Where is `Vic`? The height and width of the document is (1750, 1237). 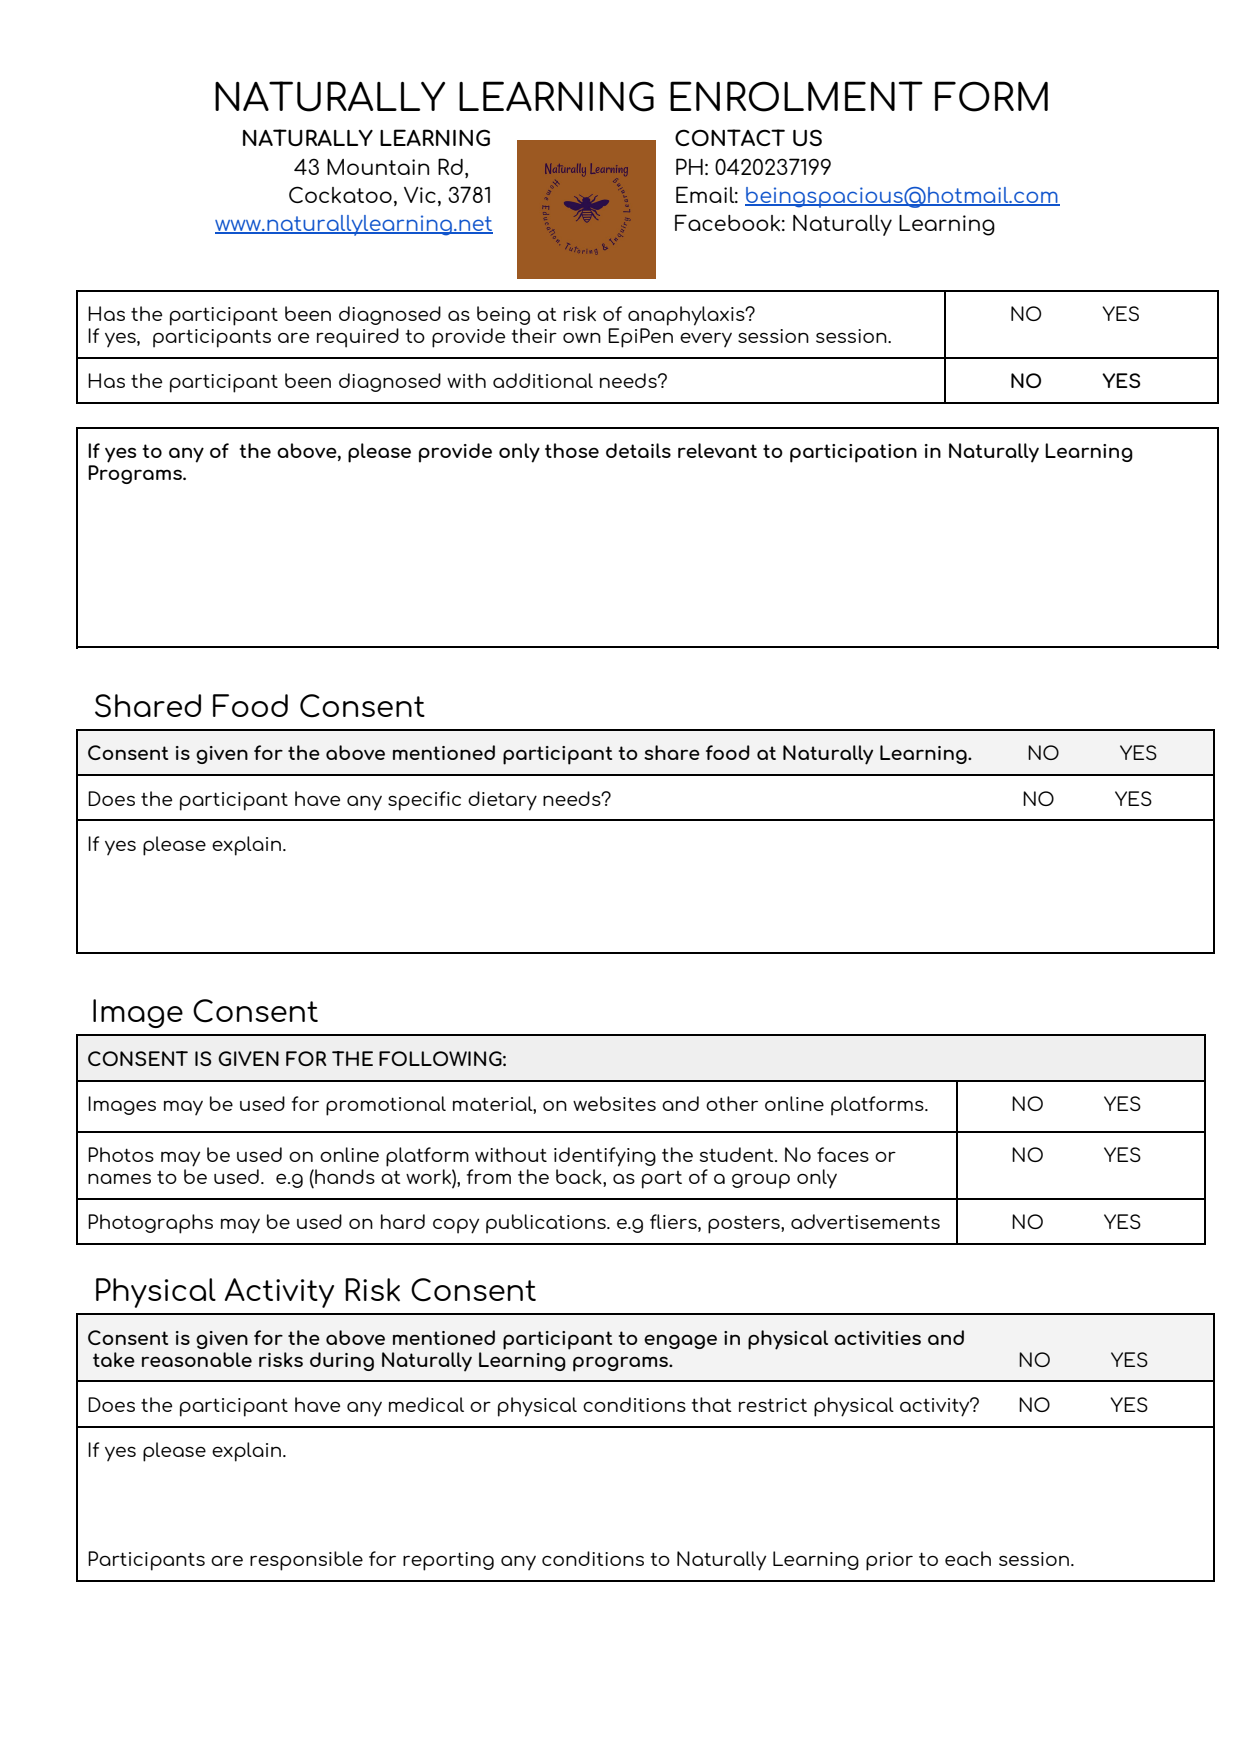
Vic is located at coordinates (420, 195).
